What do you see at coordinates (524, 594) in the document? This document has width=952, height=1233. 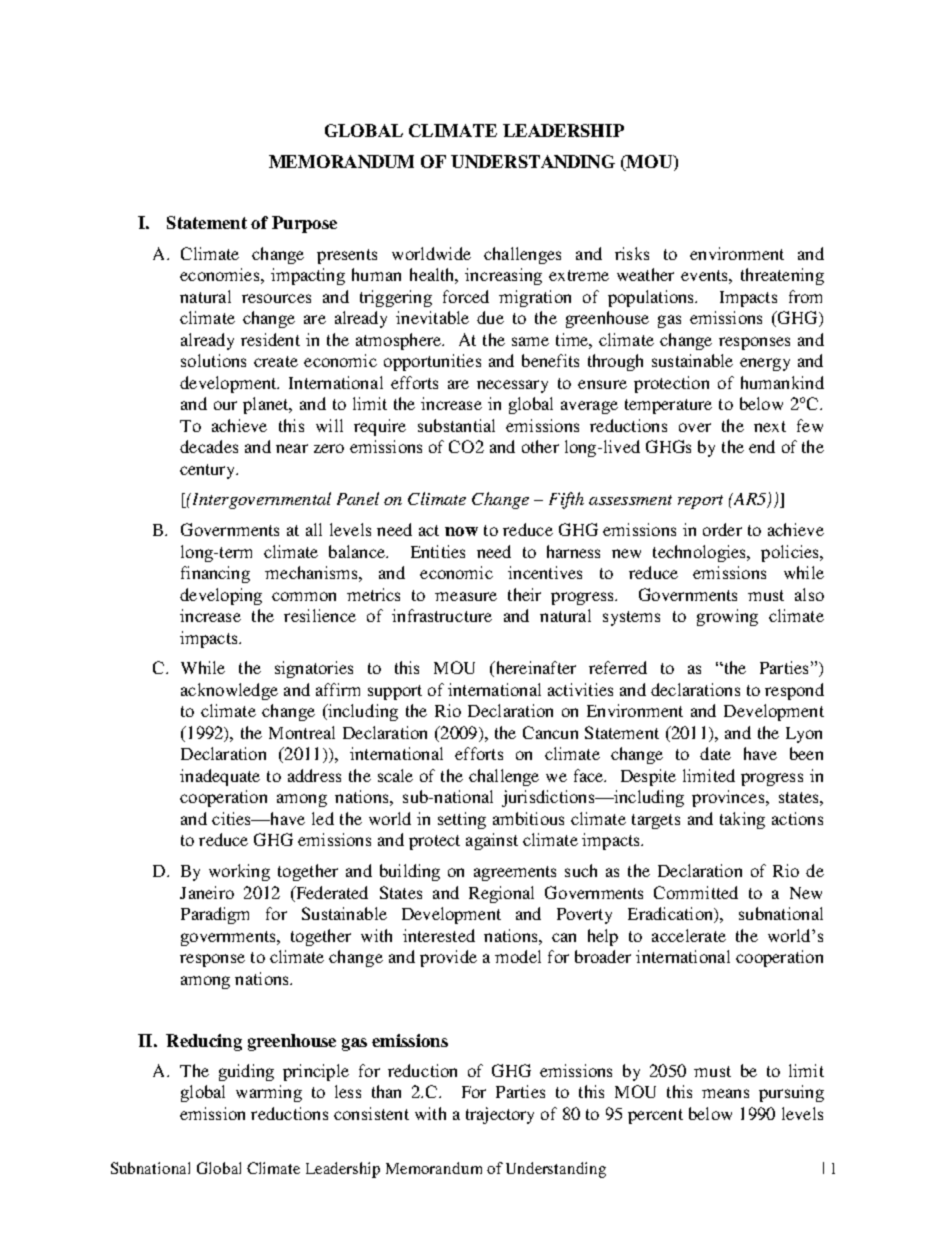 I see `their` at bounding box center [524, 594].
